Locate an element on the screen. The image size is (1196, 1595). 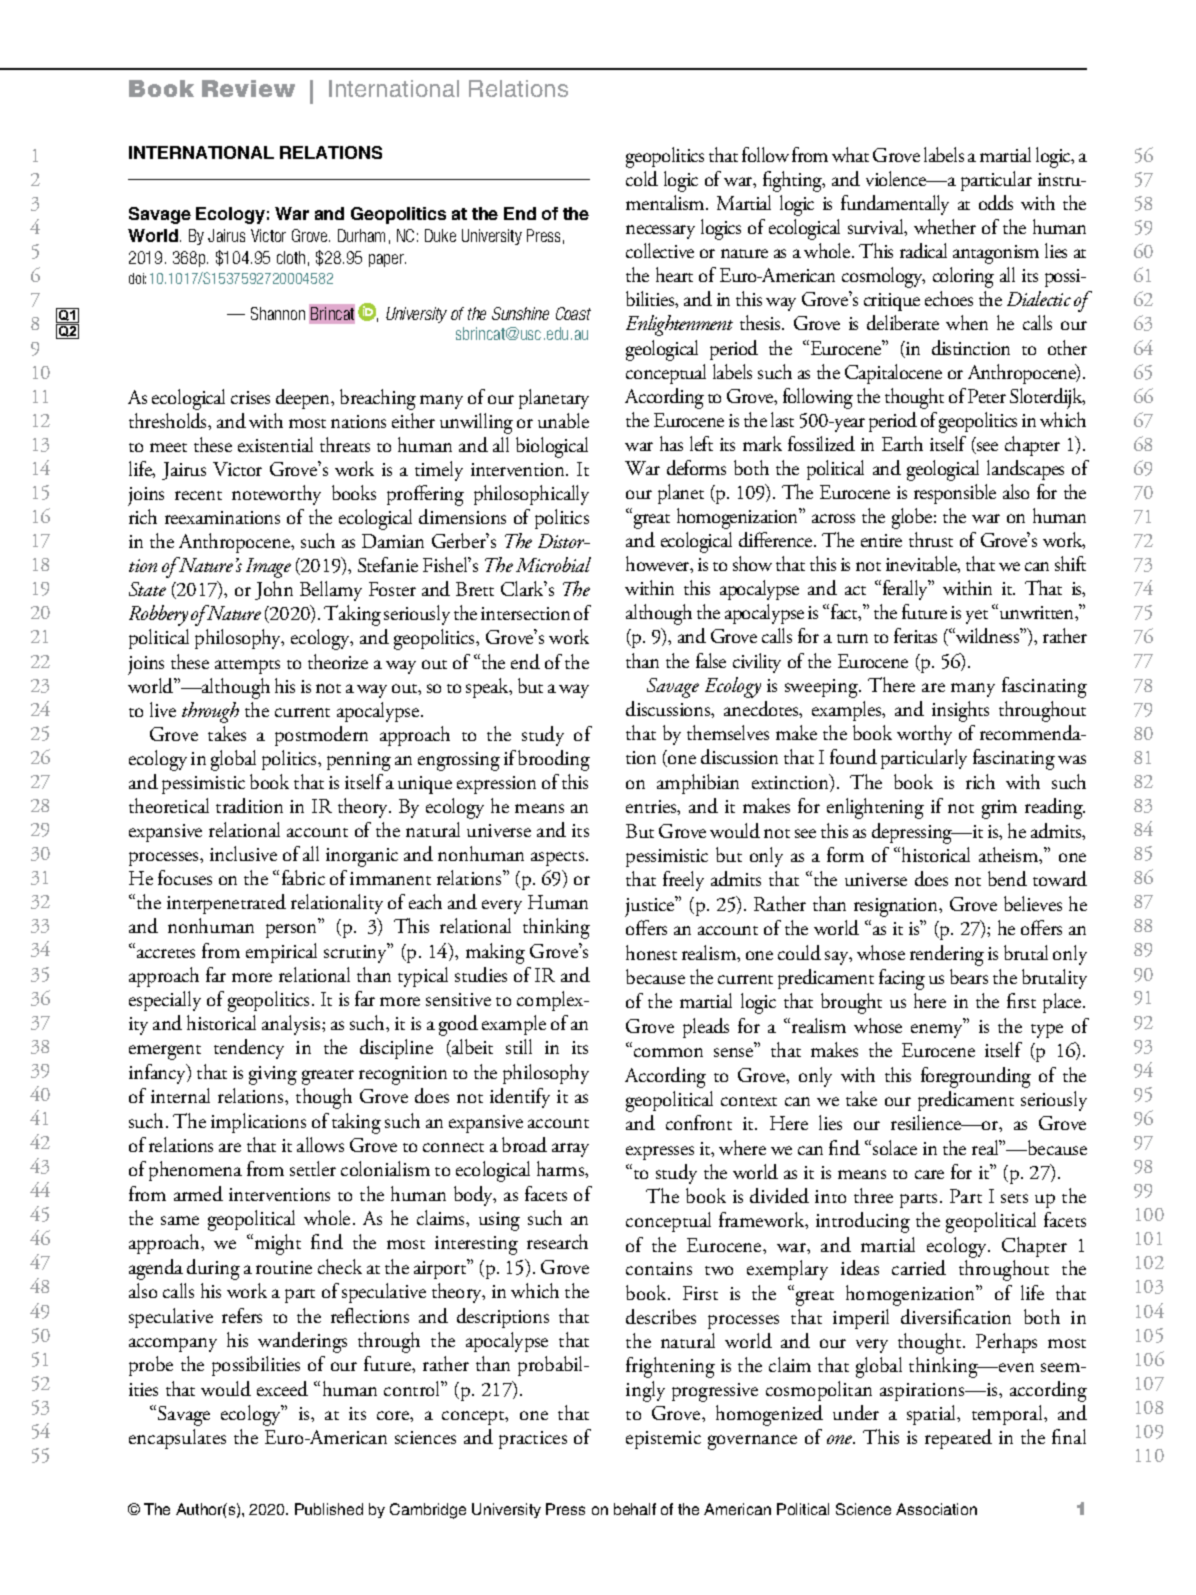
odds is located at coordinates (996, 202).
